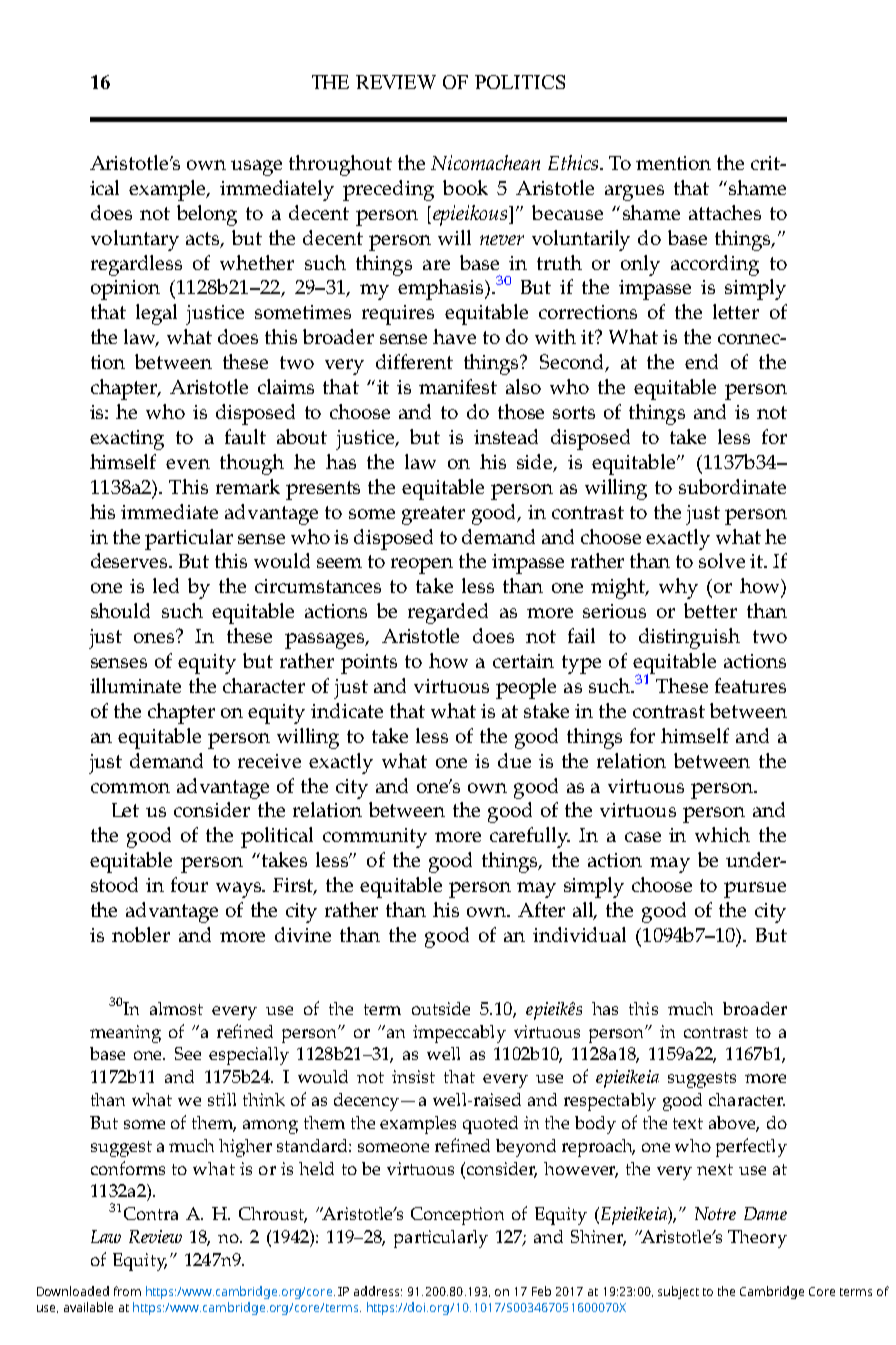 The image size is (896, 1345). What do you see at coordinates (256, 168) in the document?
I see `usage` at bounding box center [256, 168].
